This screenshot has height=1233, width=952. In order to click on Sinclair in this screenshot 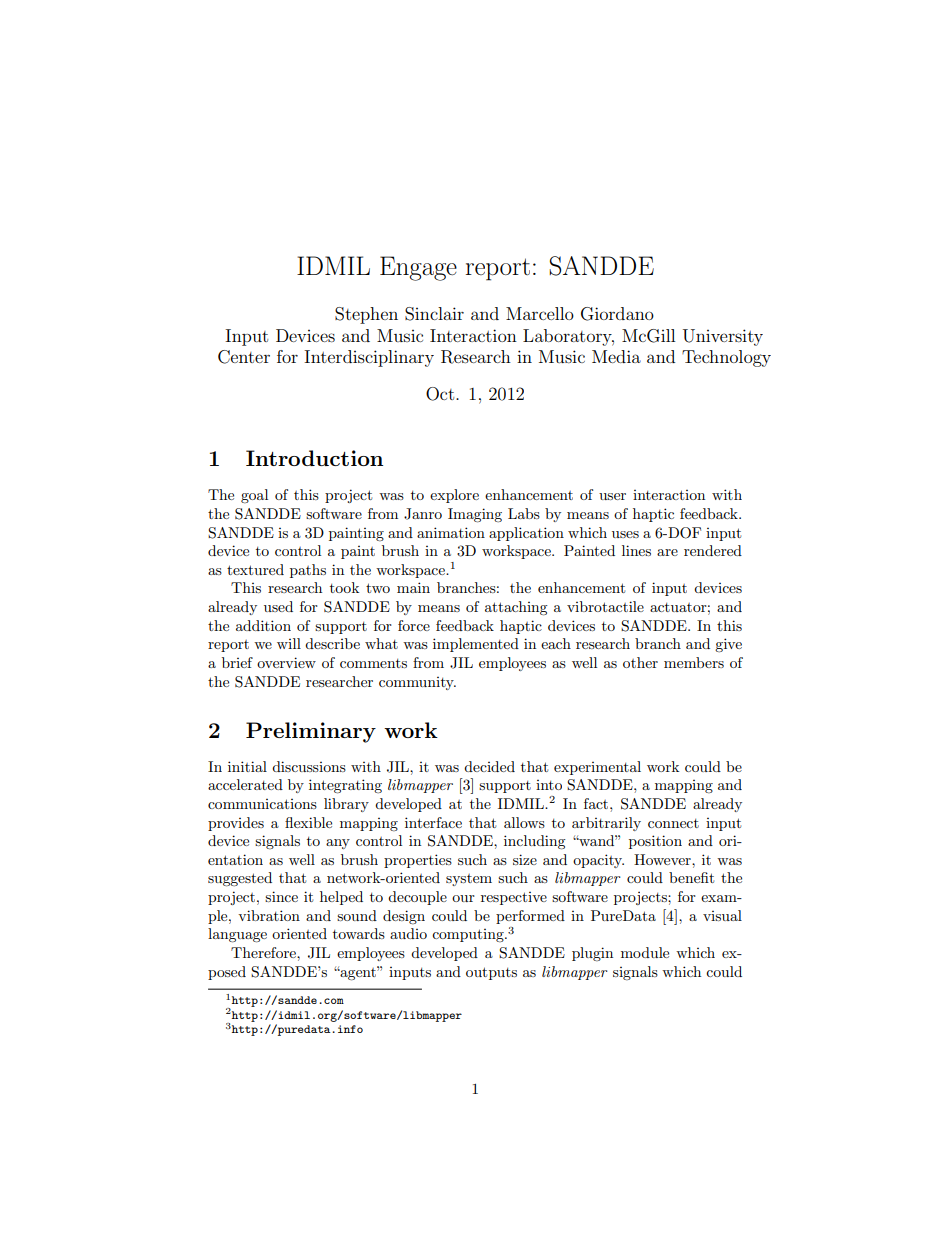, I will do `click(434, 314)`.
